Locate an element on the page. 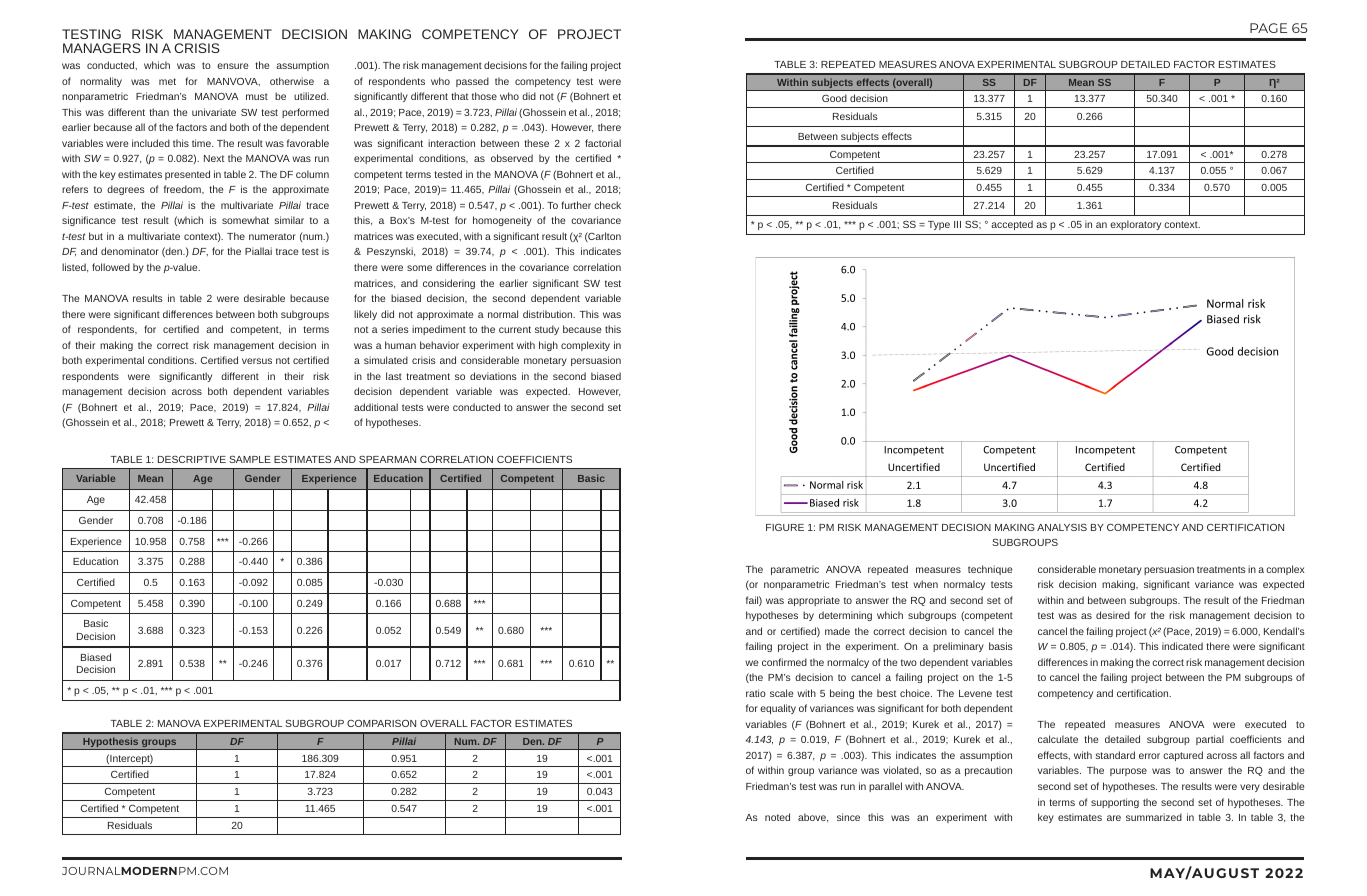  exploratory is located at coordinates (1135, 225).
